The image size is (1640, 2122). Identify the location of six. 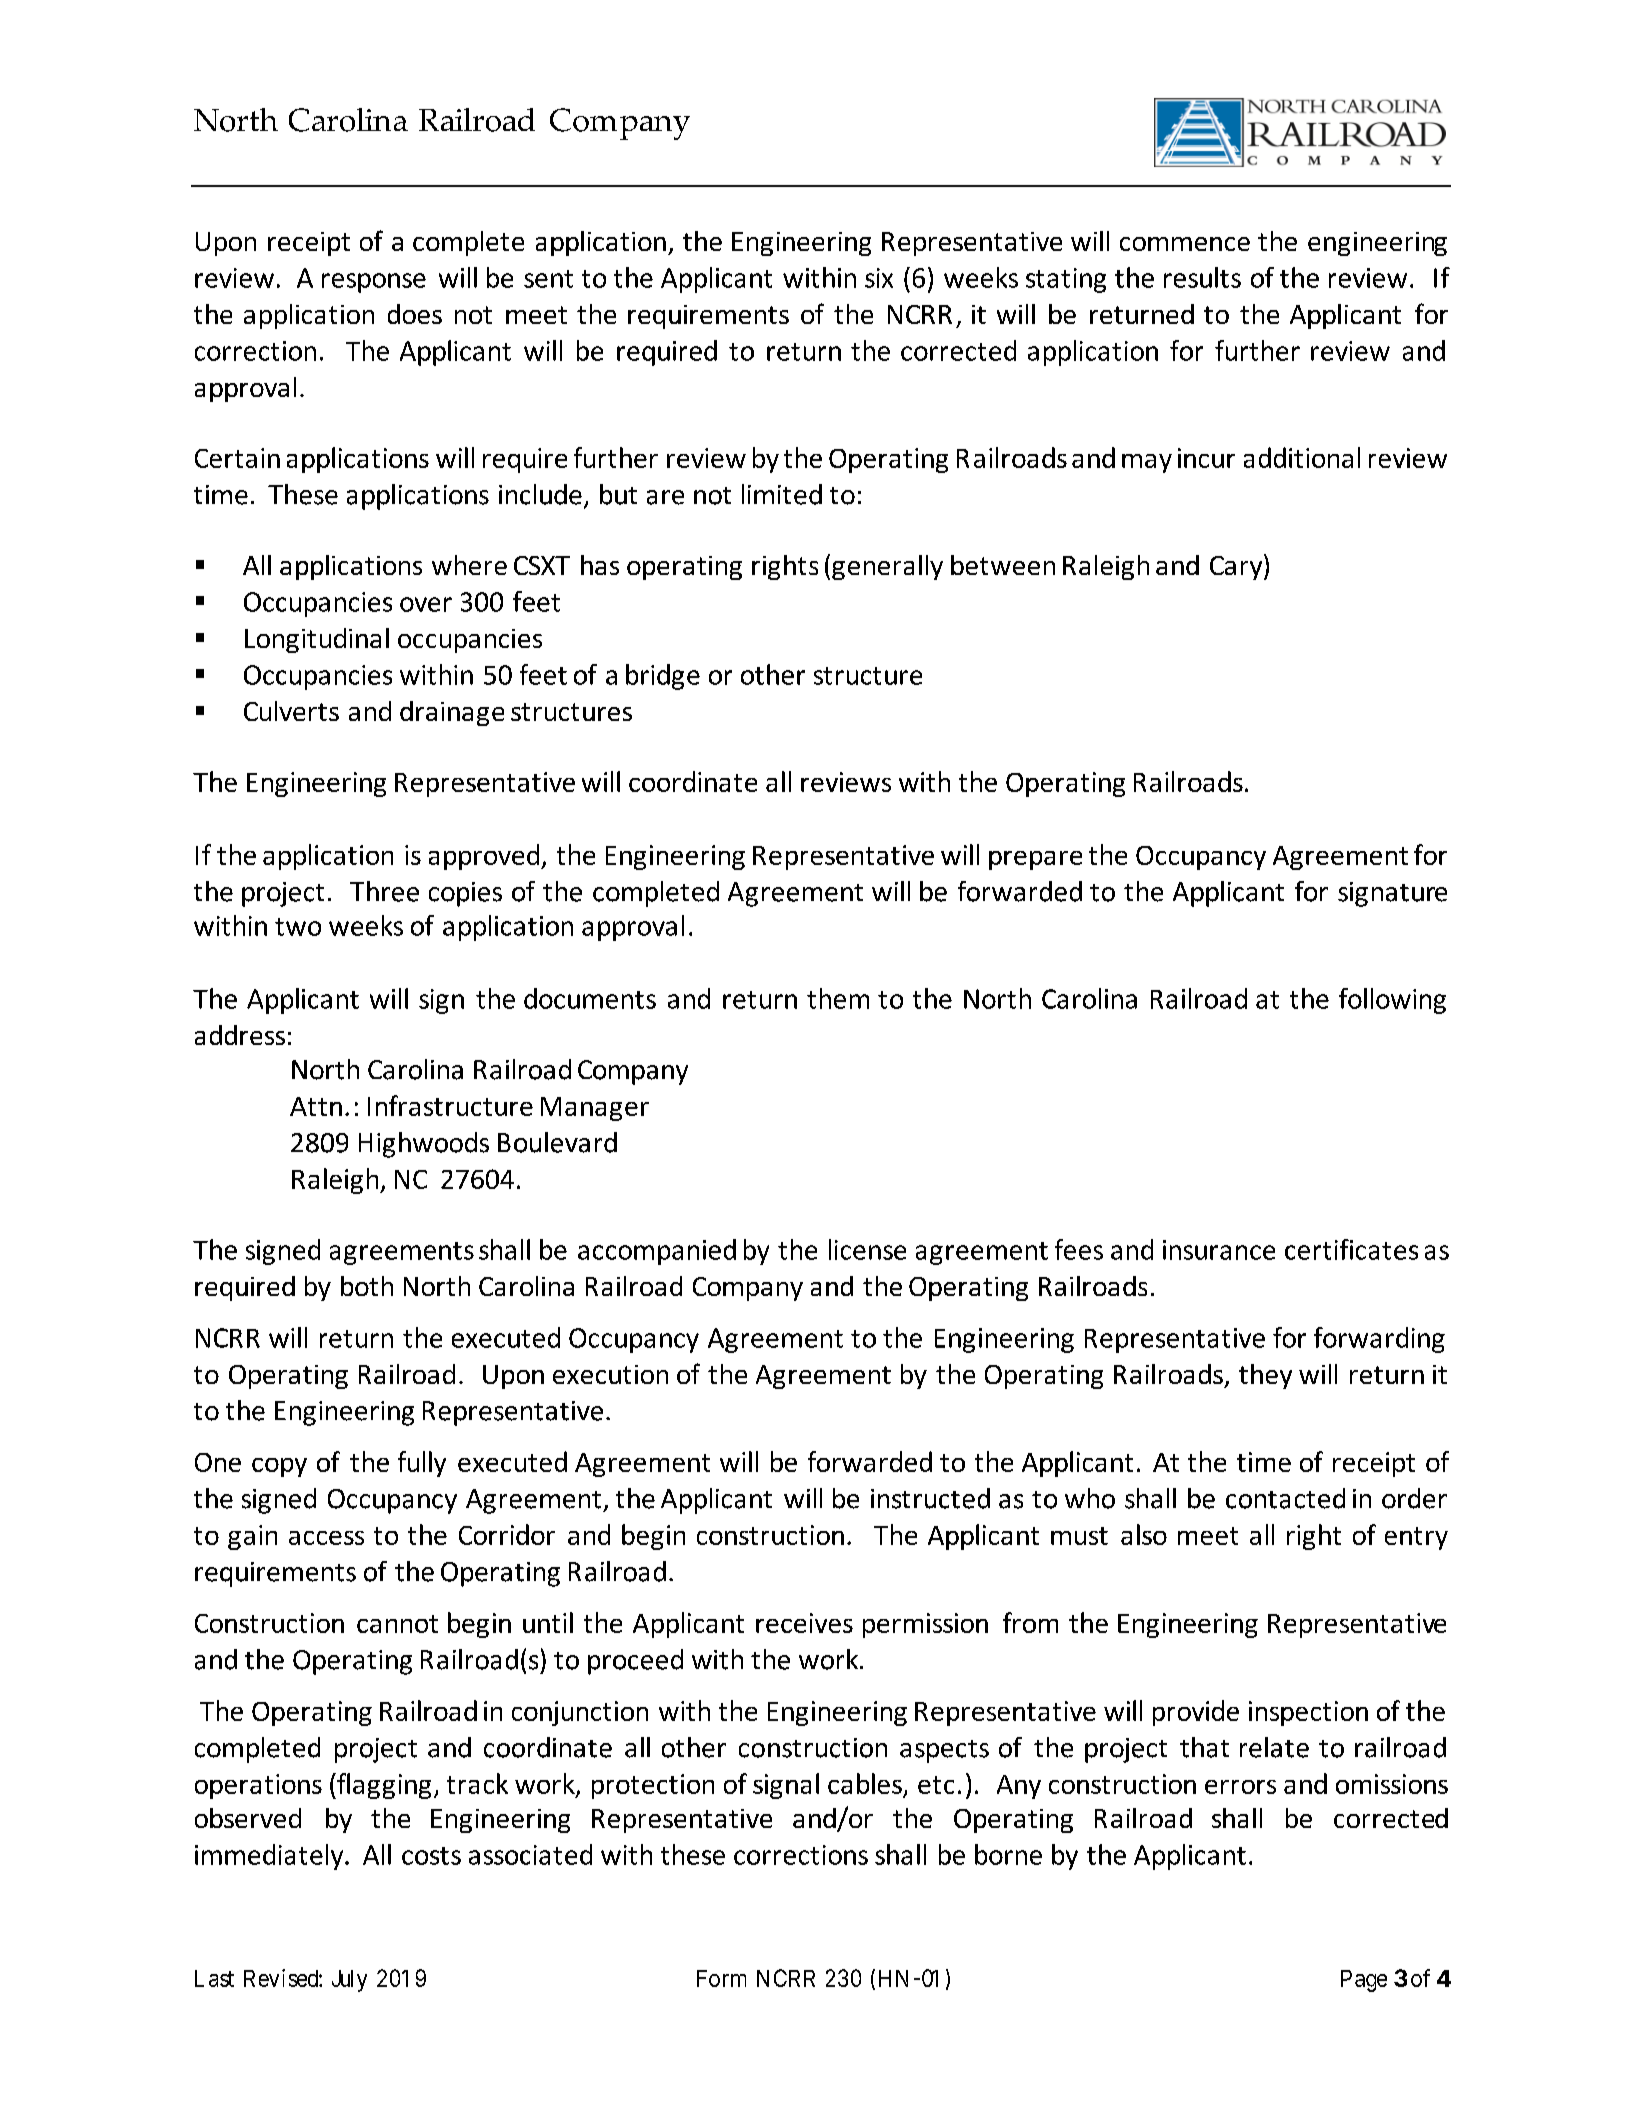
(879, 278).
